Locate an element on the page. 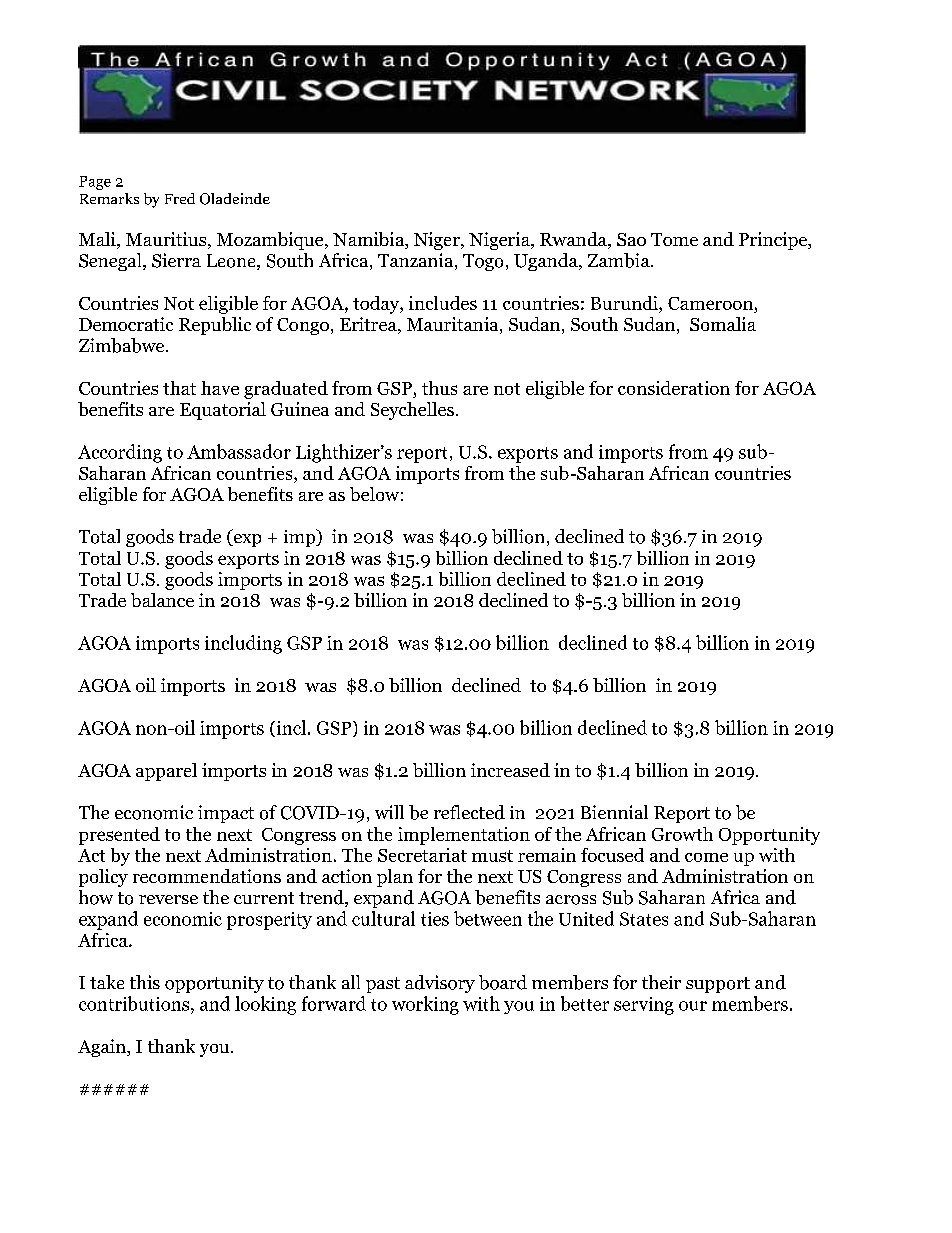 The image size is (952, 1233). increased is located at coordinates (510, 770).
